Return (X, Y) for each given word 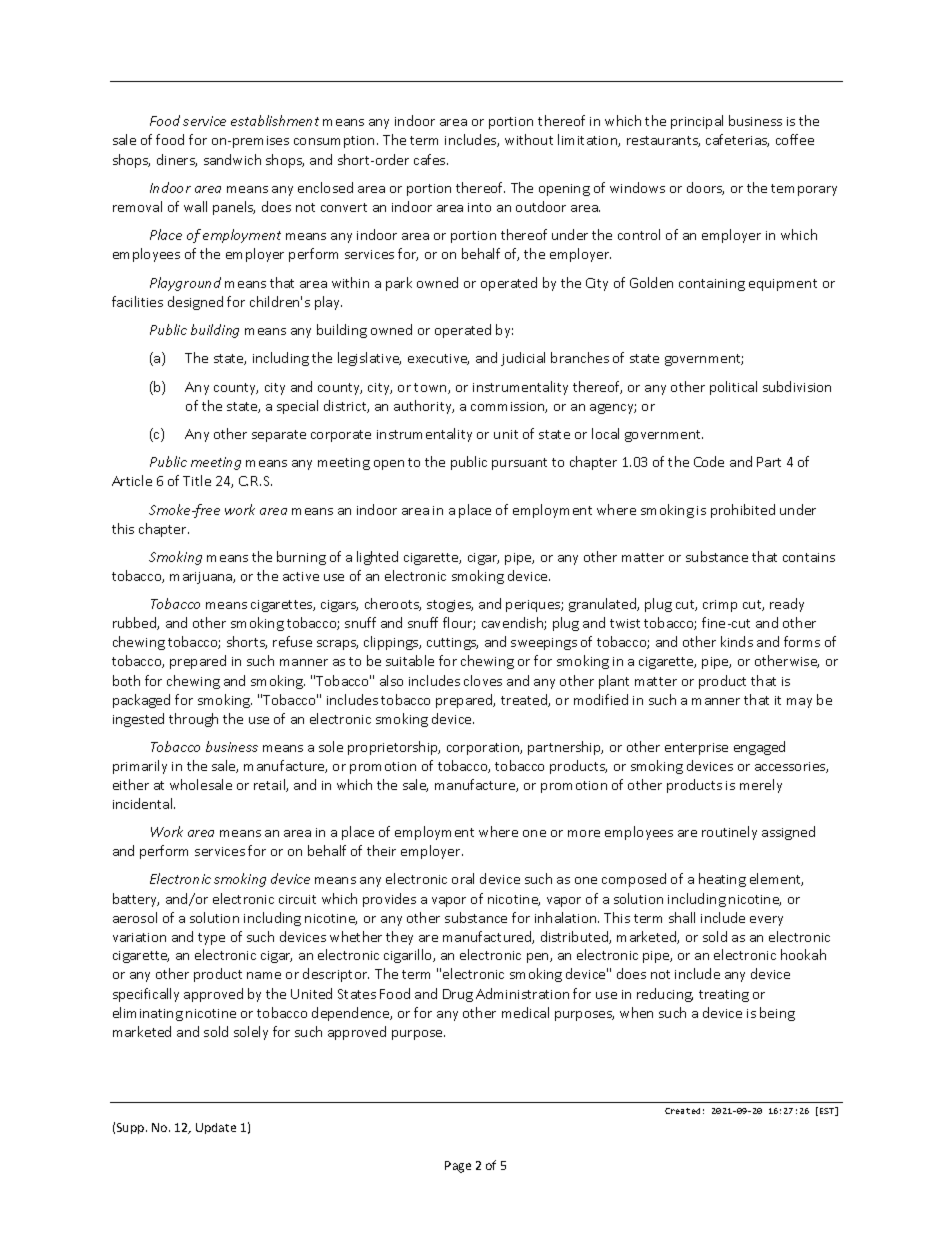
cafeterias (737, 140)
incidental (144, 803)
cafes (431, 159)
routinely (729, 833)
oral (463, 878)
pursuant (519, 464)
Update (216, 1128)
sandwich (232, 159)
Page (458, 1167)
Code (709, 461)
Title (197, 480)
